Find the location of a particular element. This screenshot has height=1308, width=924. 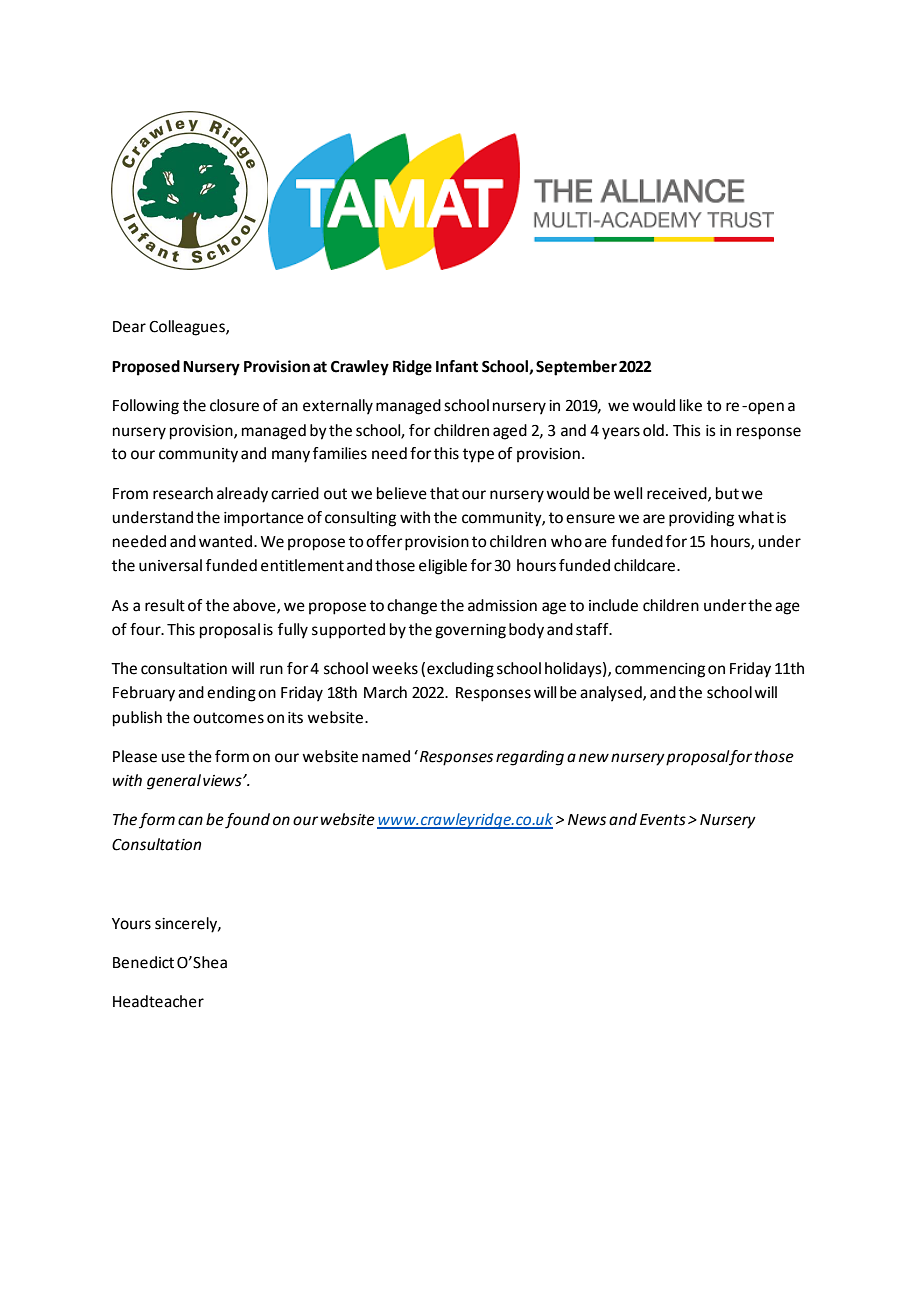

named is located at coordinates (386, 756).
